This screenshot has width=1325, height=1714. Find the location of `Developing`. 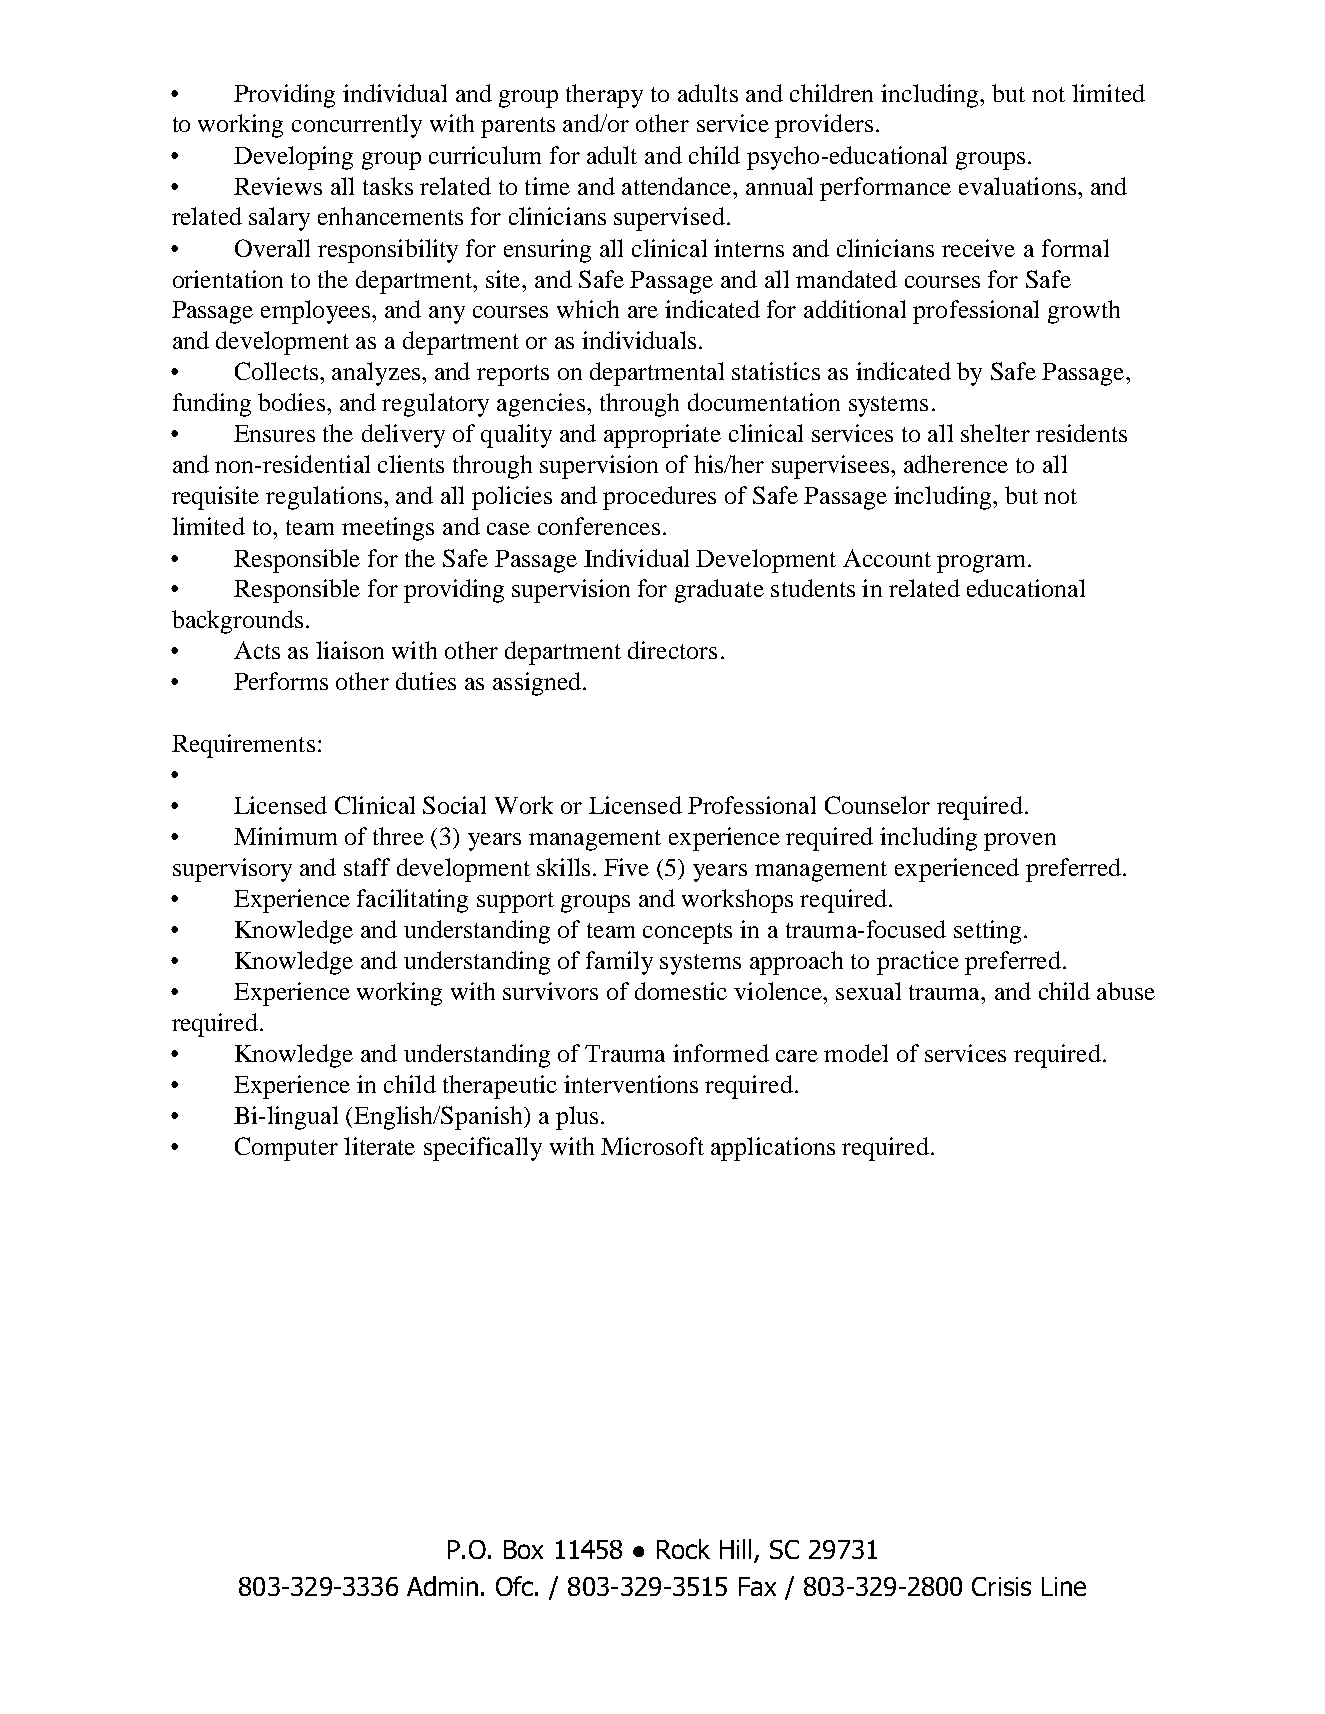

Developing is located at coordinates (293, 158).
